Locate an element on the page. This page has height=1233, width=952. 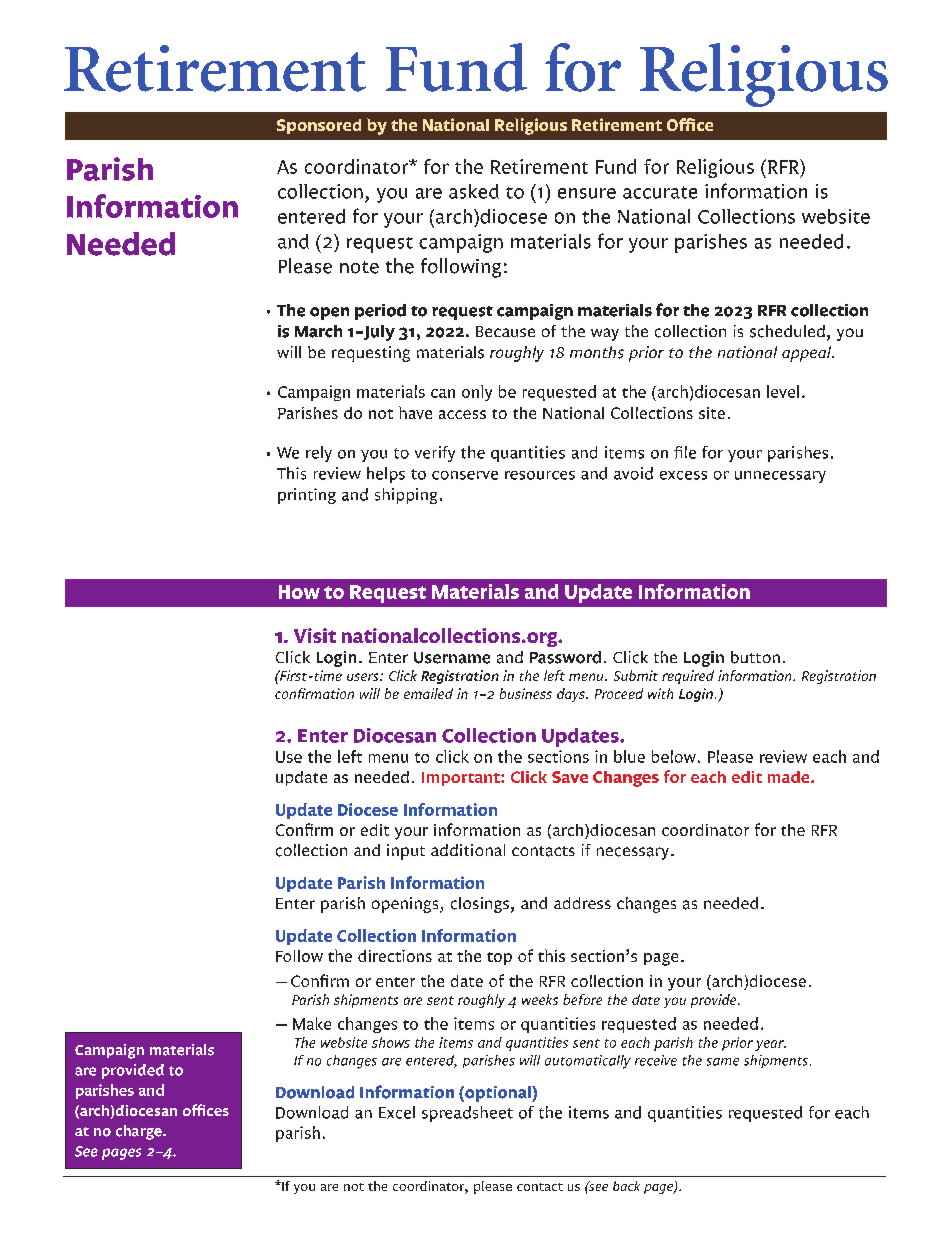
Make is located at coordinates (312, 1023).
